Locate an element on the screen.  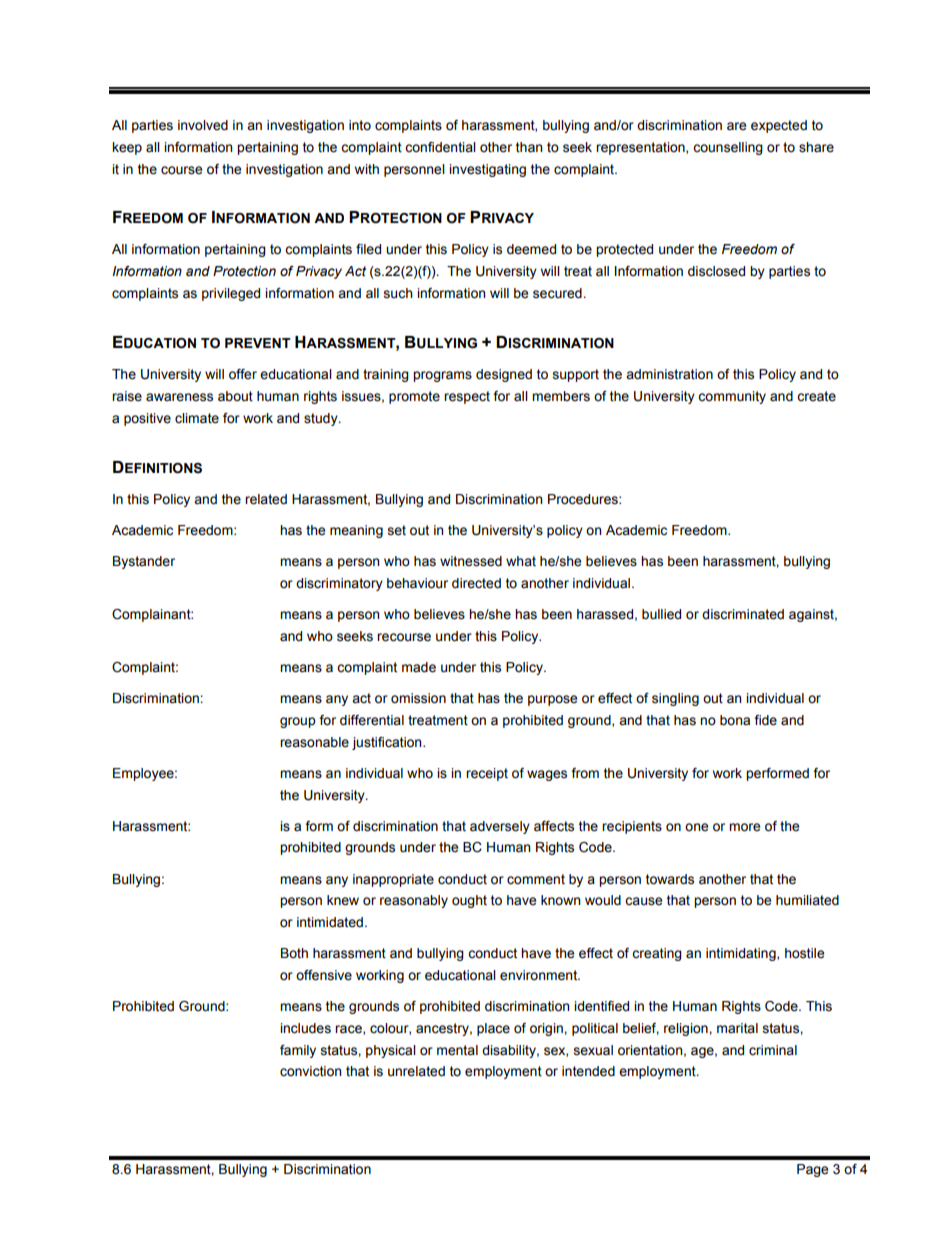
Page is located at coordinates (812, 1170).
